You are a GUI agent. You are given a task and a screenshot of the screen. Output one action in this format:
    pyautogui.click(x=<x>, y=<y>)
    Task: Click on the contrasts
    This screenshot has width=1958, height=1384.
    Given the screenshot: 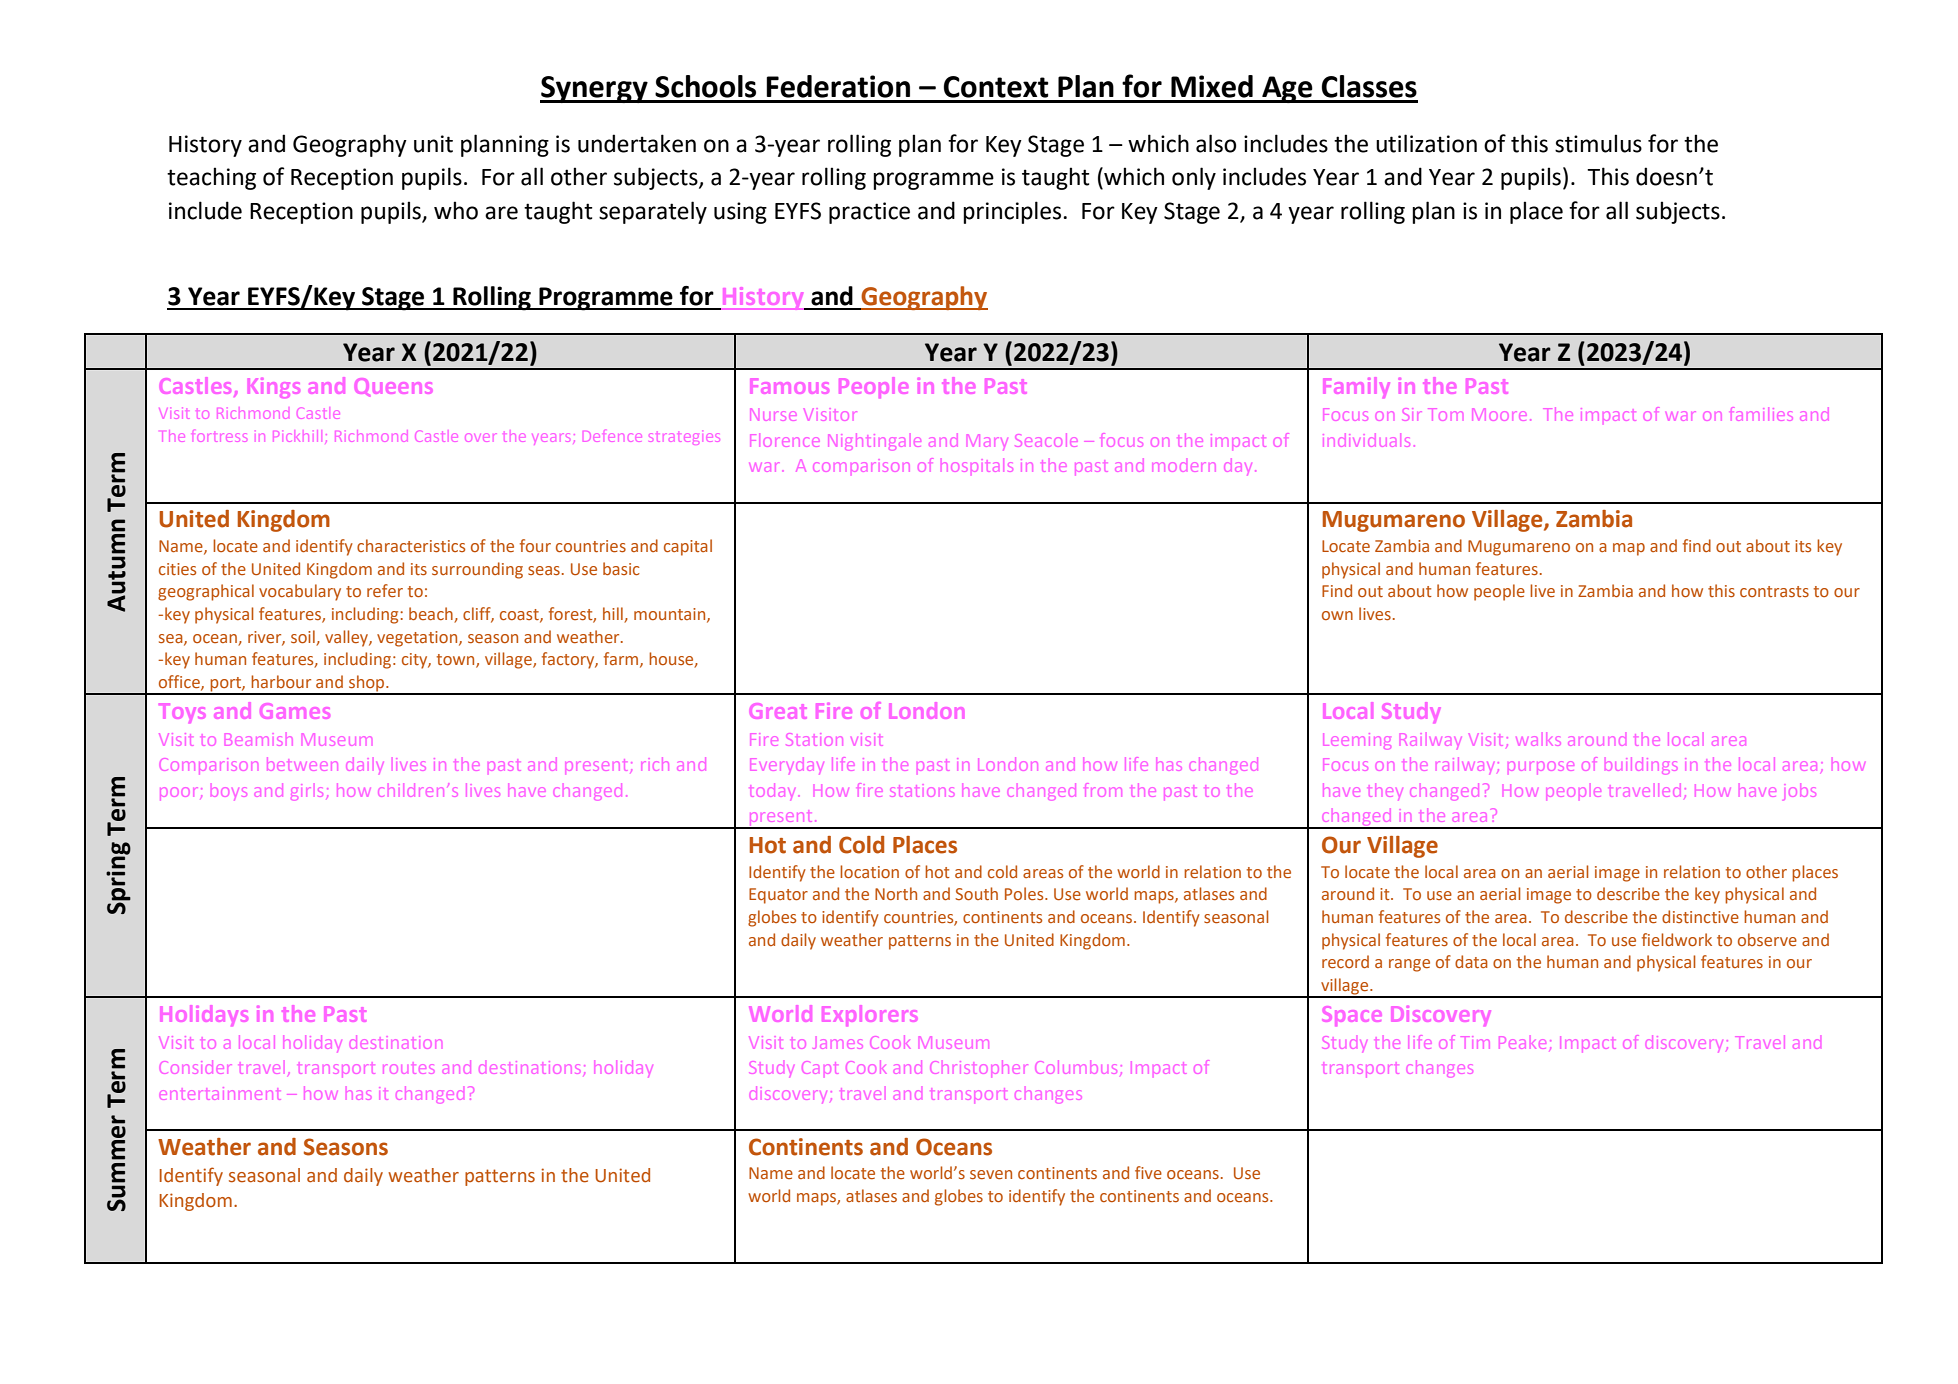 What is the action you would take?
    pyautogui.click(x=1774, y=591)
